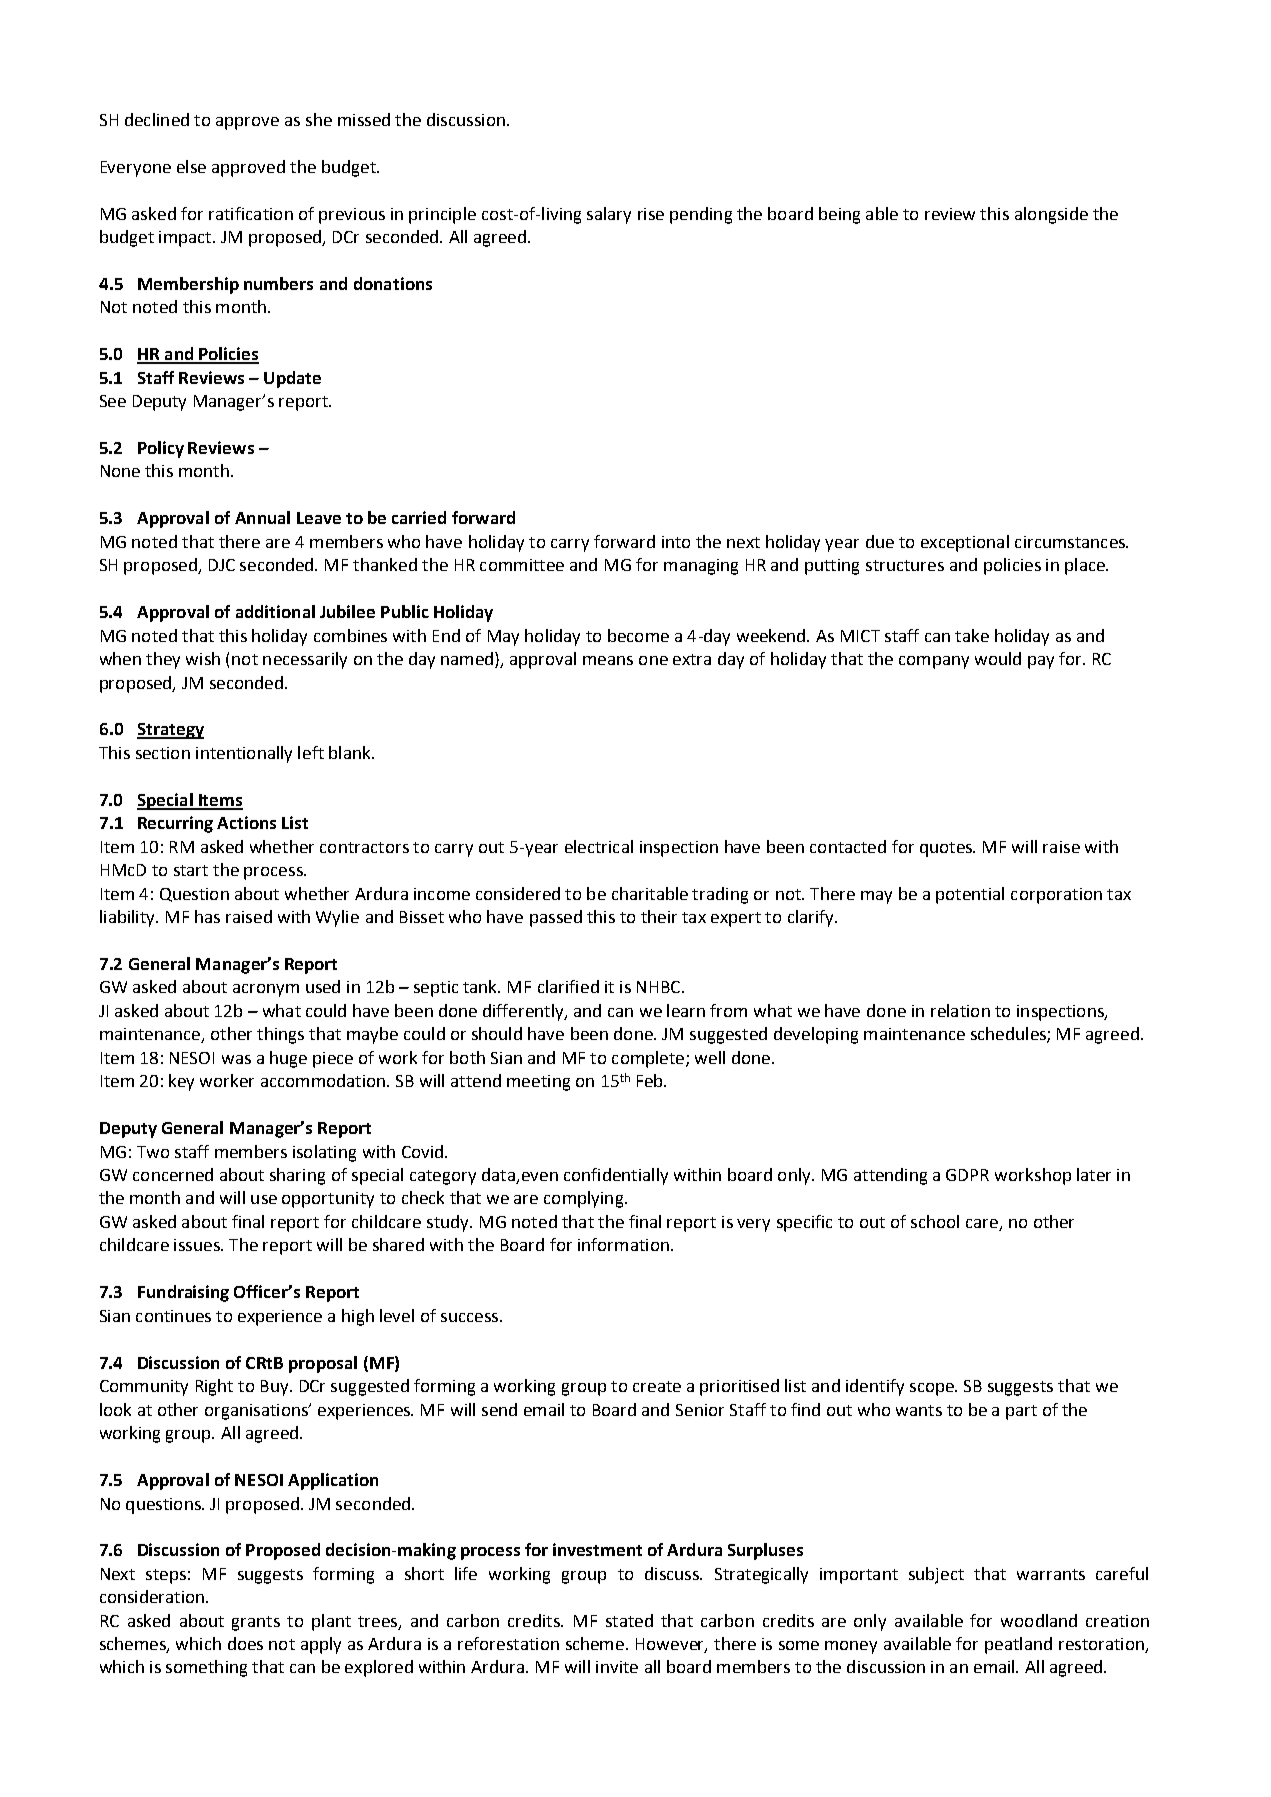  I want to click on issues, so click(198, 1245).
